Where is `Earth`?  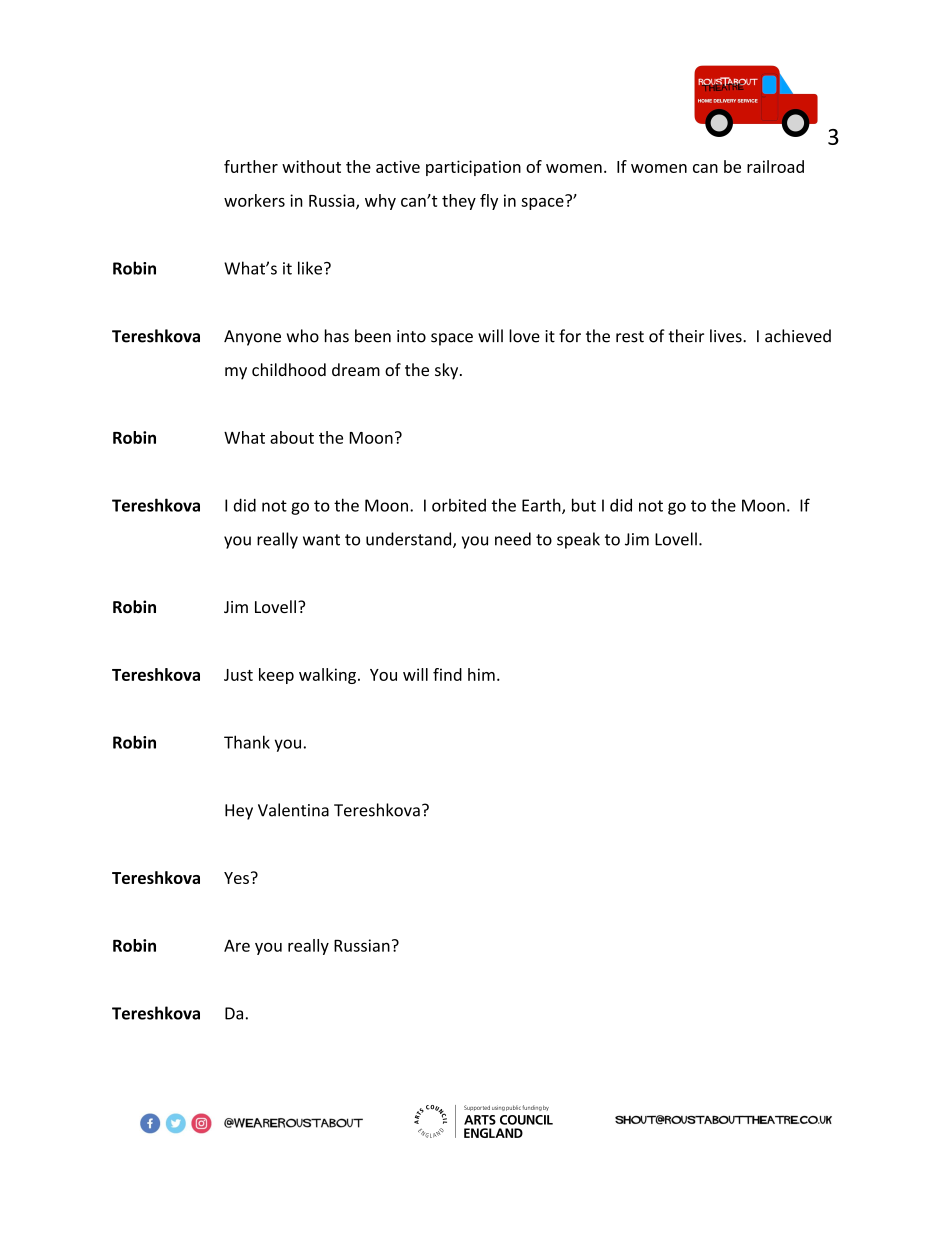 Earth is located at coordinates (541, 505).
